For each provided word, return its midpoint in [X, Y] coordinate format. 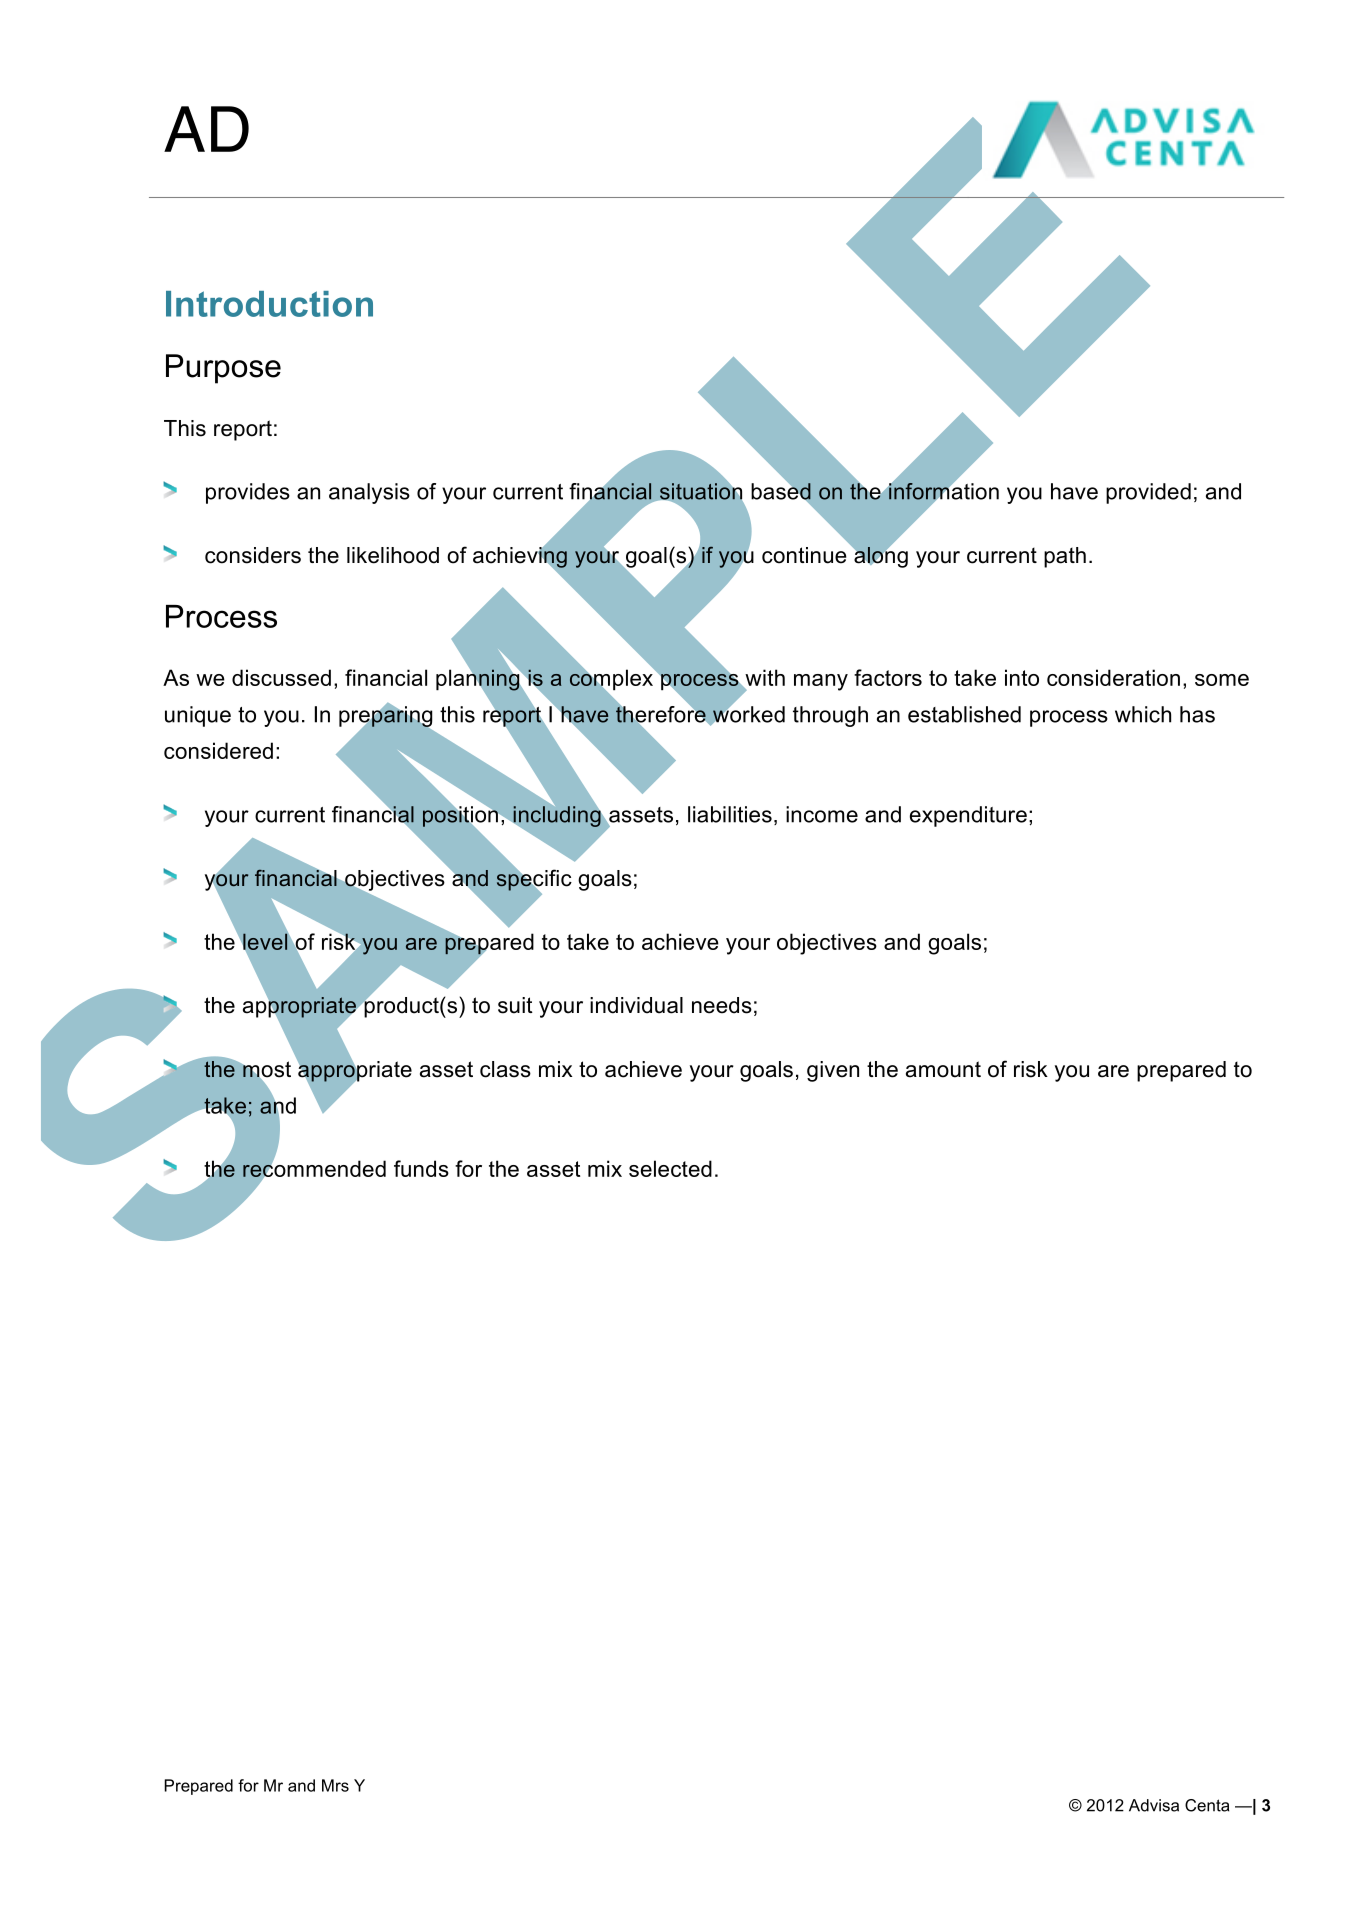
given [833, 1071]
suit [515, 1005]
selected [670, 1168]
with [764, 678]
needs [722, 1005]
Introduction [269, 304]
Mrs [335, 1785]
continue [804, 555]
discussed [281, 677]
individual [636, 1005]
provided [1148, 493]
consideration [1113, 677]
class [505, 1069]
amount [943, 1069]
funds [421, 1168]
